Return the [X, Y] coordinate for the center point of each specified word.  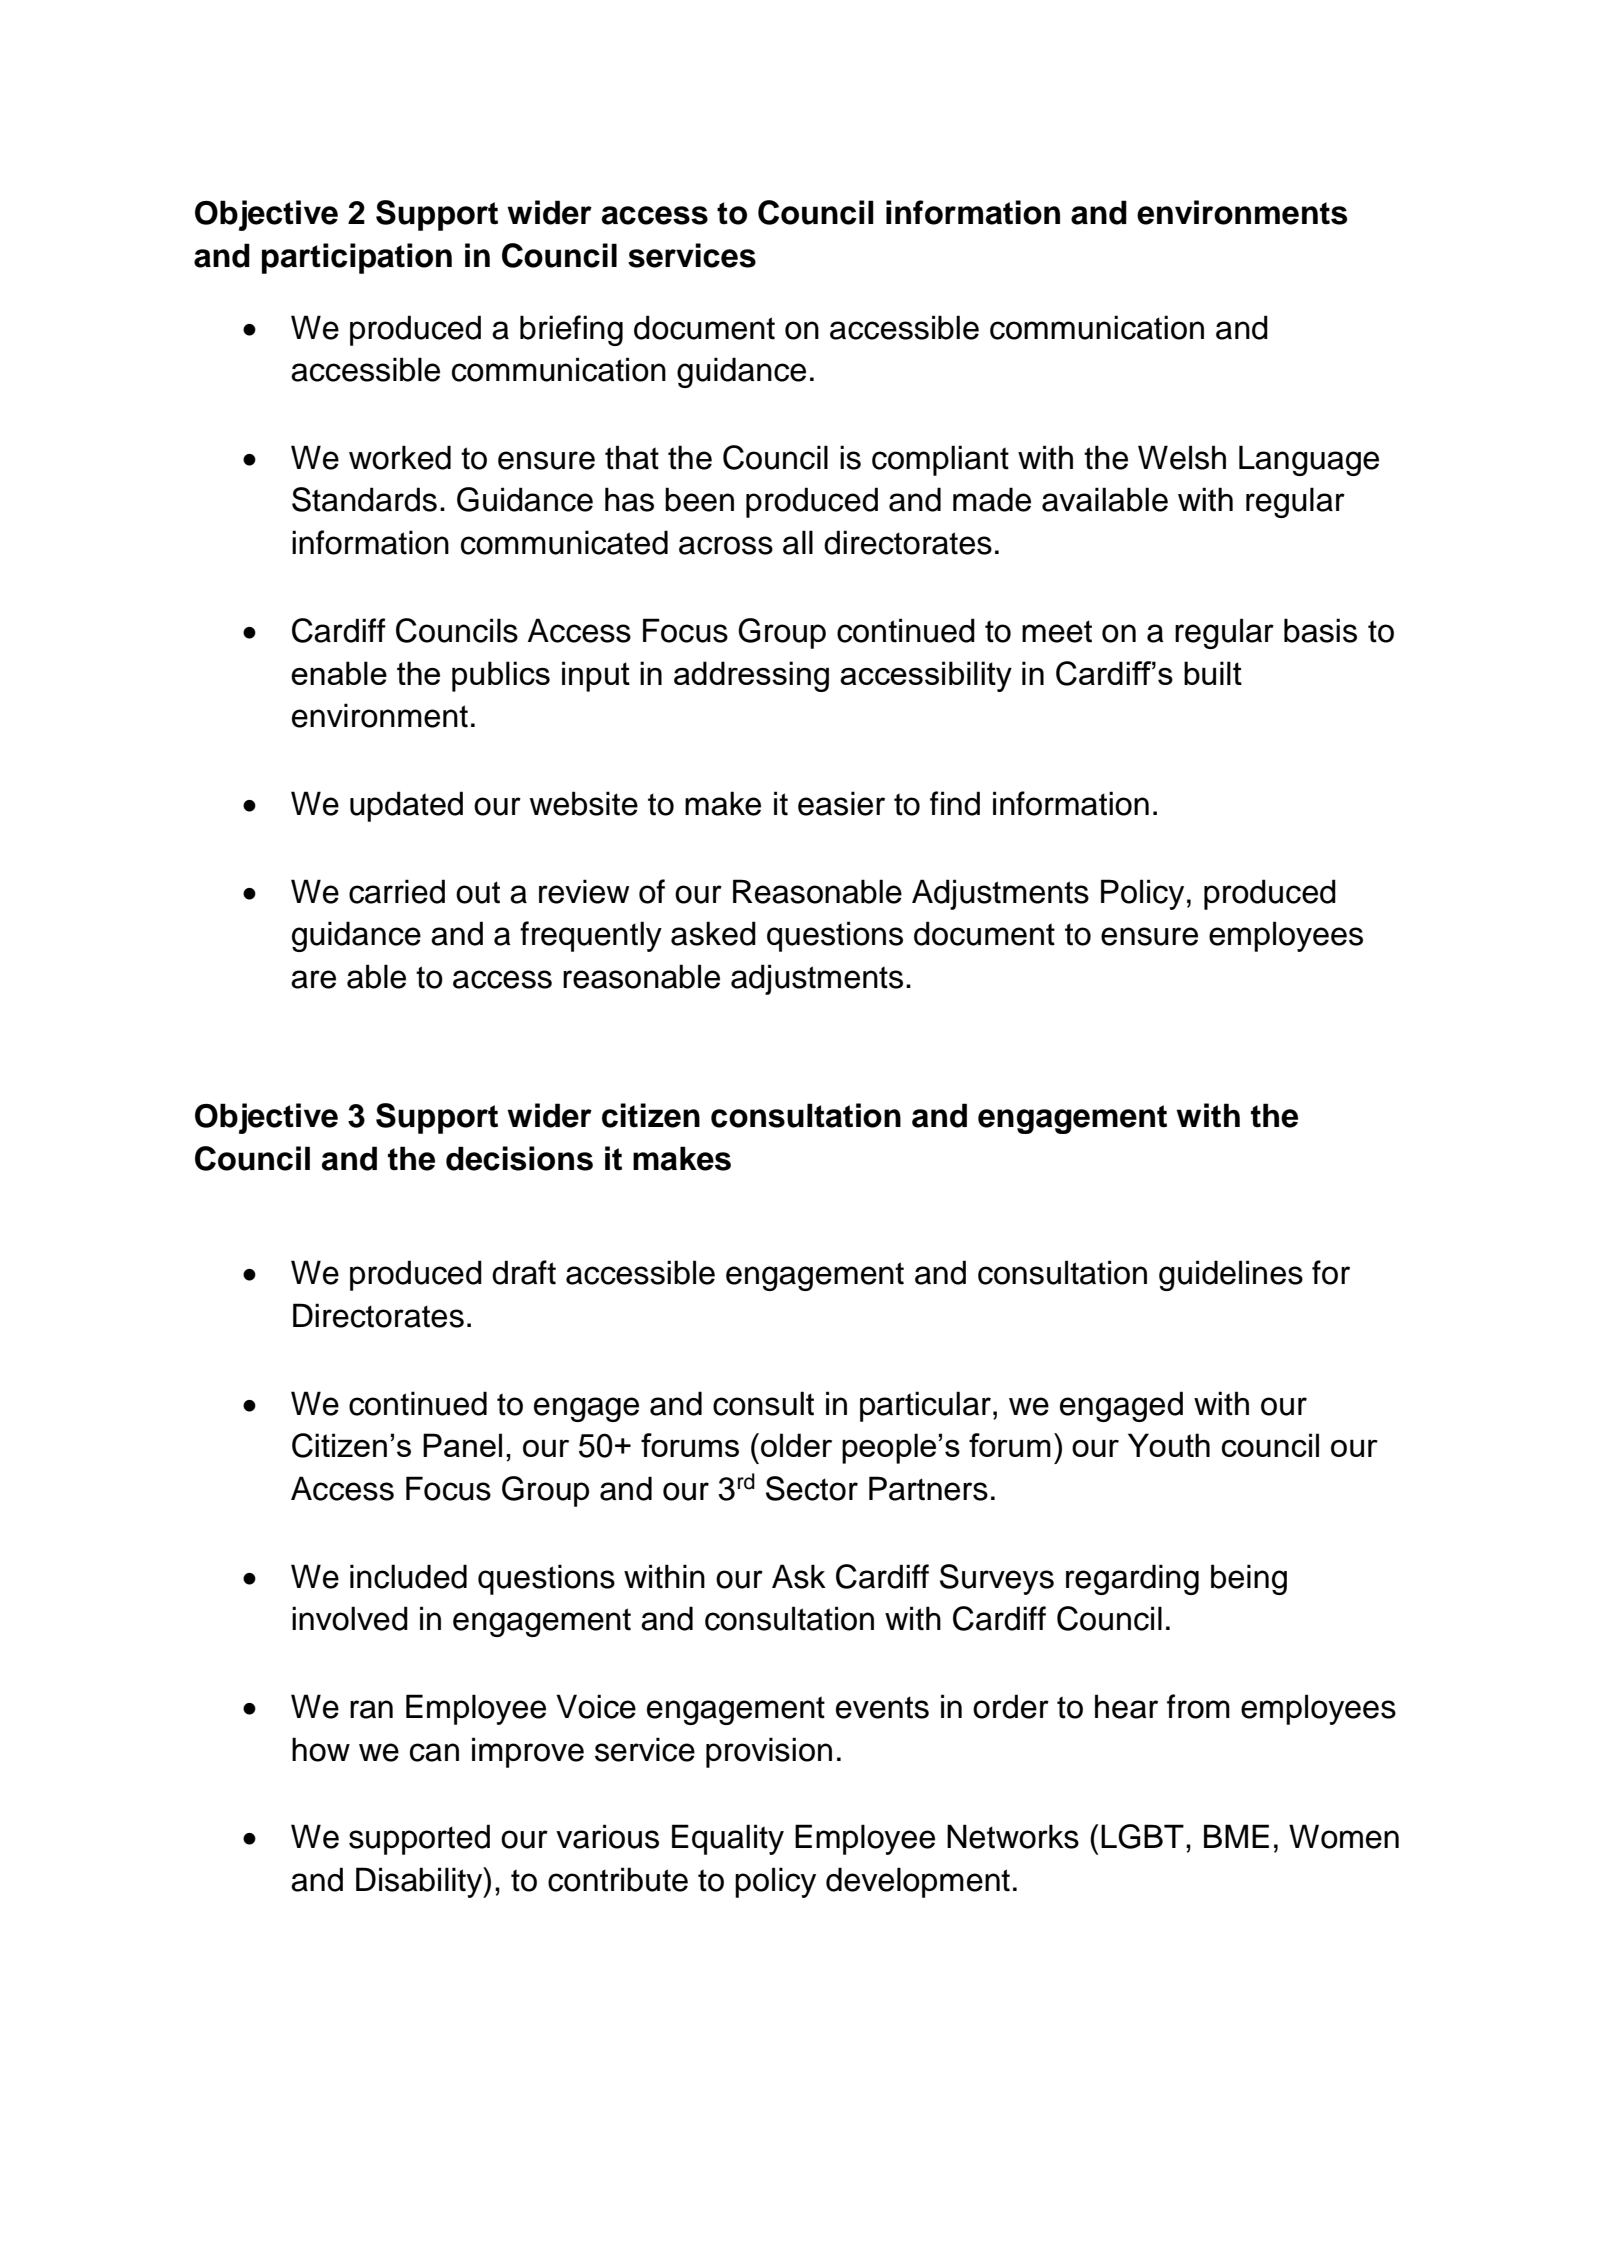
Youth [1169, 1445]
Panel [462, 1445]
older [796, 1445]
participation [357, 258]
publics [501, 676]
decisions [519, 1158]
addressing [751, 676]
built [1213, 673]
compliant [940, 460]
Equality [728, 1839]
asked [713, 933]
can [434, 1752]
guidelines [1231, 1275]
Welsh [1182, 457]
